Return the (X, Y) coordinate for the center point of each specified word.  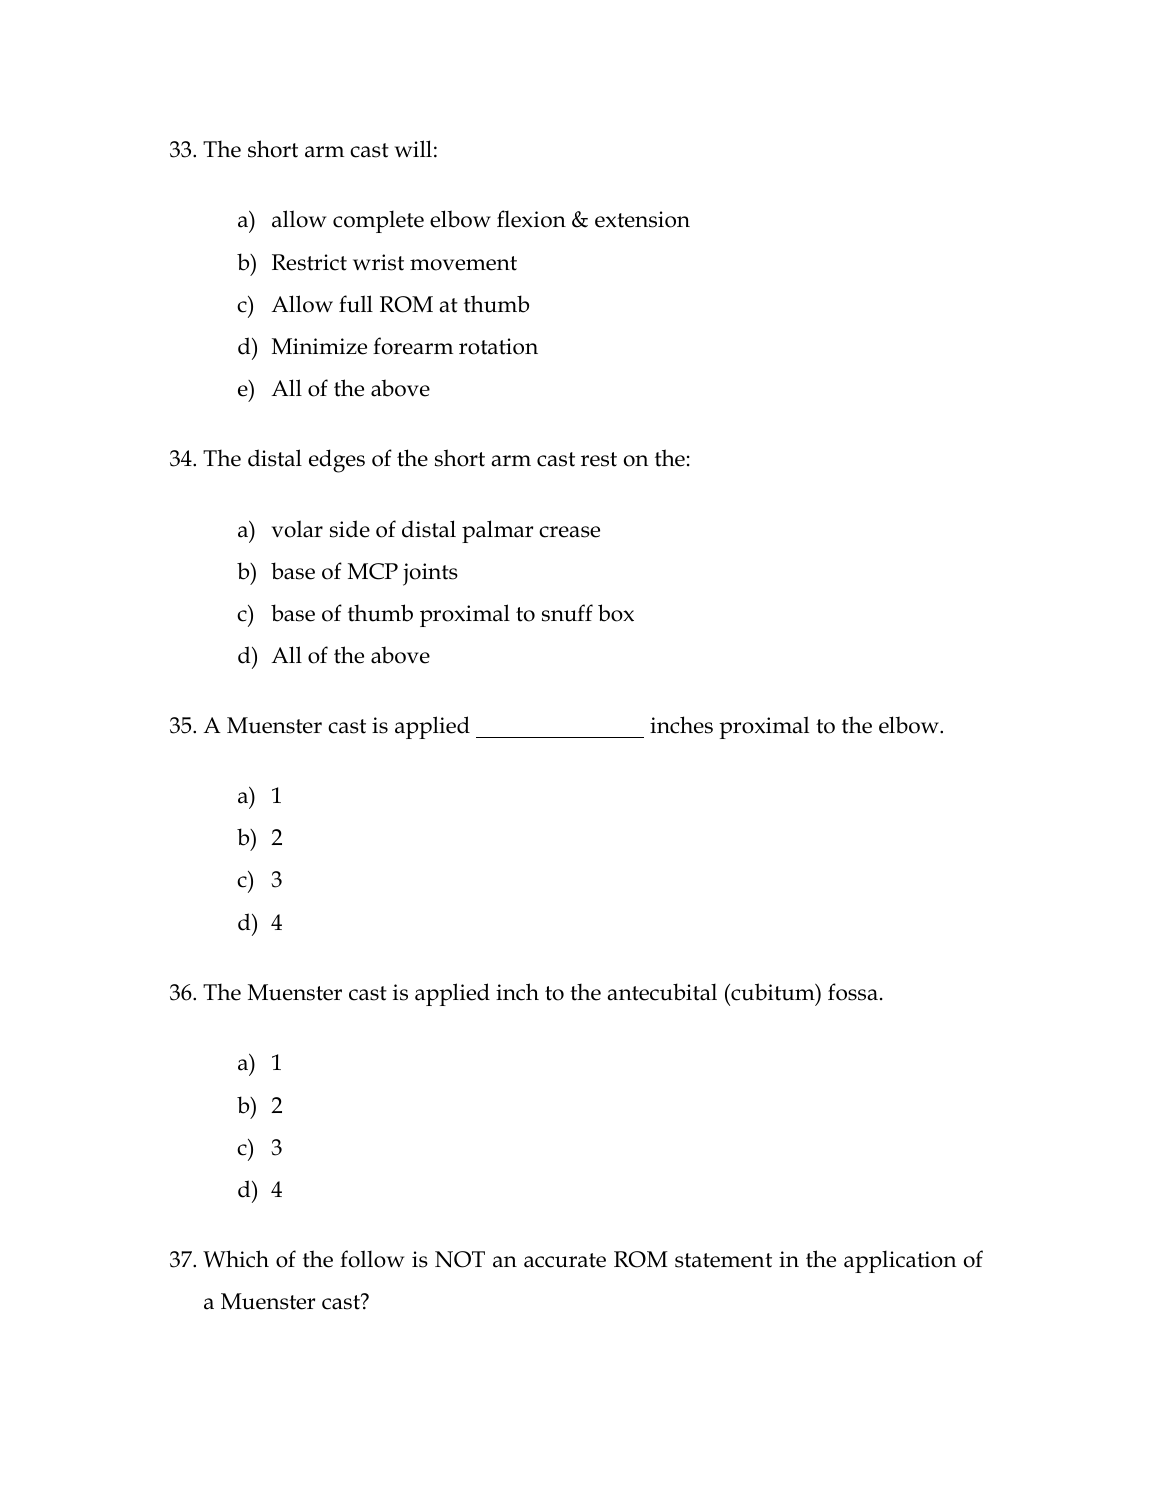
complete (378, 221)
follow (372, 1259)
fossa (853, 992)
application (900, 1261)
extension (642, 219)
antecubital (662, 992)
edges (337, 461)
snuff (567, 613)
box (616, 613)
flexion (531, 219)
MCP (373, 571)
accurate (565, 1260)
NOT (460, 1259)
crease (569, 532)
